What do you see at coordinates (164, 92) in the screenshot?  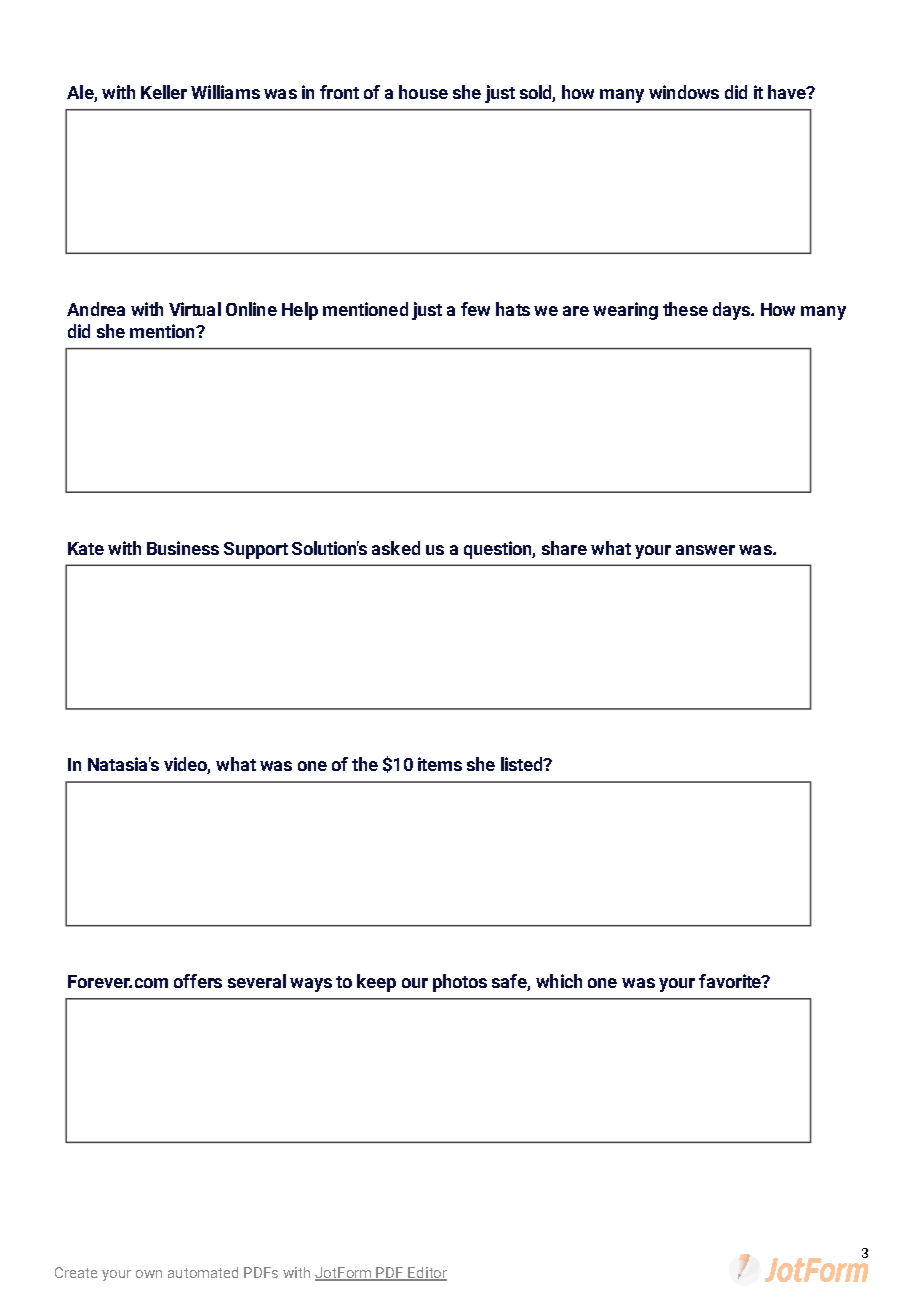 I see `Keller` at bounding box center [164, 92].
